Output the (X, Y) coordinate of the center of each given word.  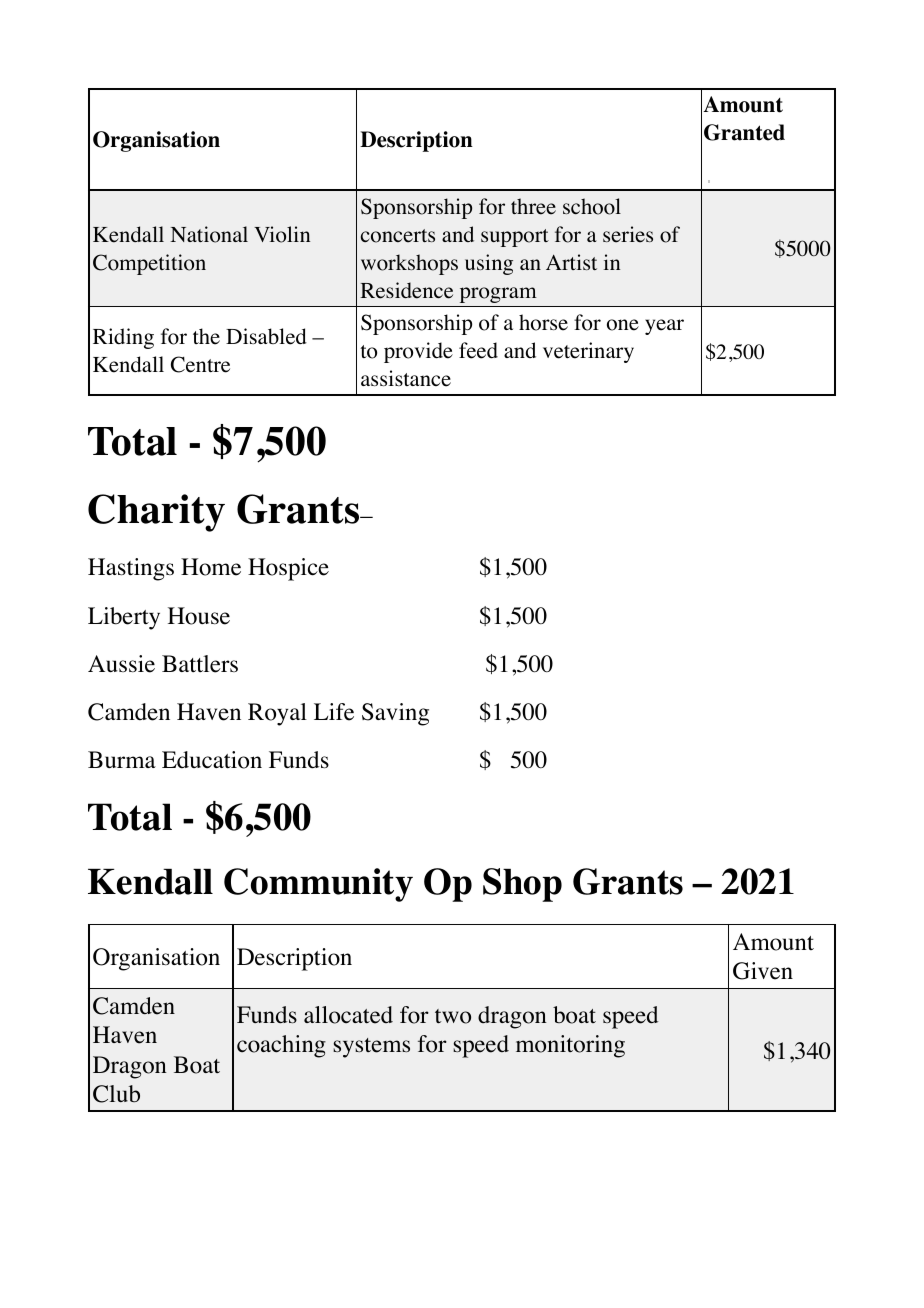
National (209, 234)
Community (318, 885)
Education (212, 760)
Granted (744, 132)
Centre (200, 364)
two (453, 1016)
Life (334, 712)
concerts (398, 236)
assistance (406, 378)
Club (116, 1094)
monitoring (570, 1046)
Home (211, 567)
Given (763, 971)
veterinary (588, 352)
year (664, 327)
